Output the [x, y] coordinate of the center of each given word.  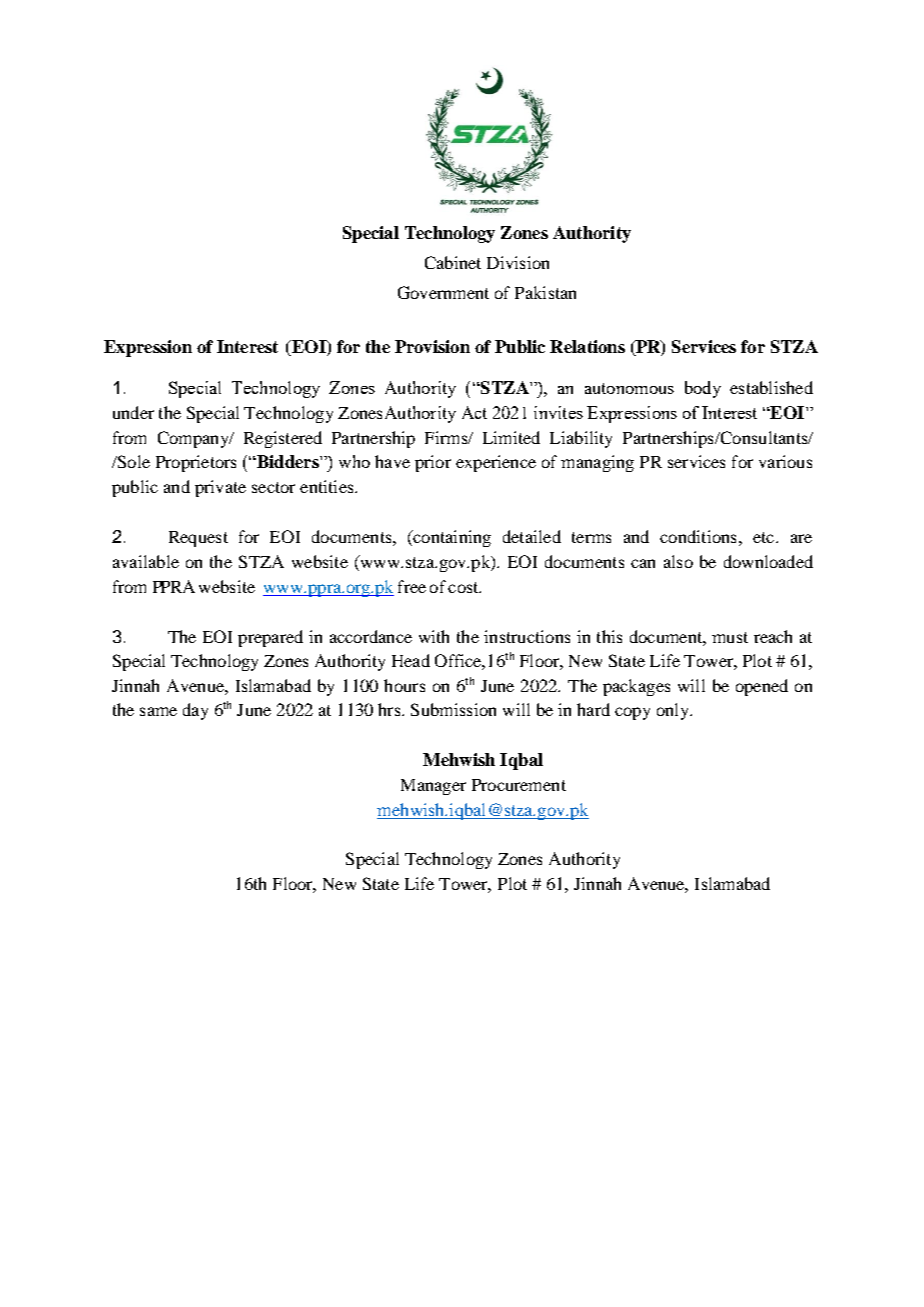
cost [464, 587]
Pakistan [545, 292]
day [195, 711]
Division [518, 262]
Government [443, 292]
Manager [433, 787]
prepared [270, 638]
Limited [511, 437]
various [785, 461]
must [730, 637]
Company [194, 439]
